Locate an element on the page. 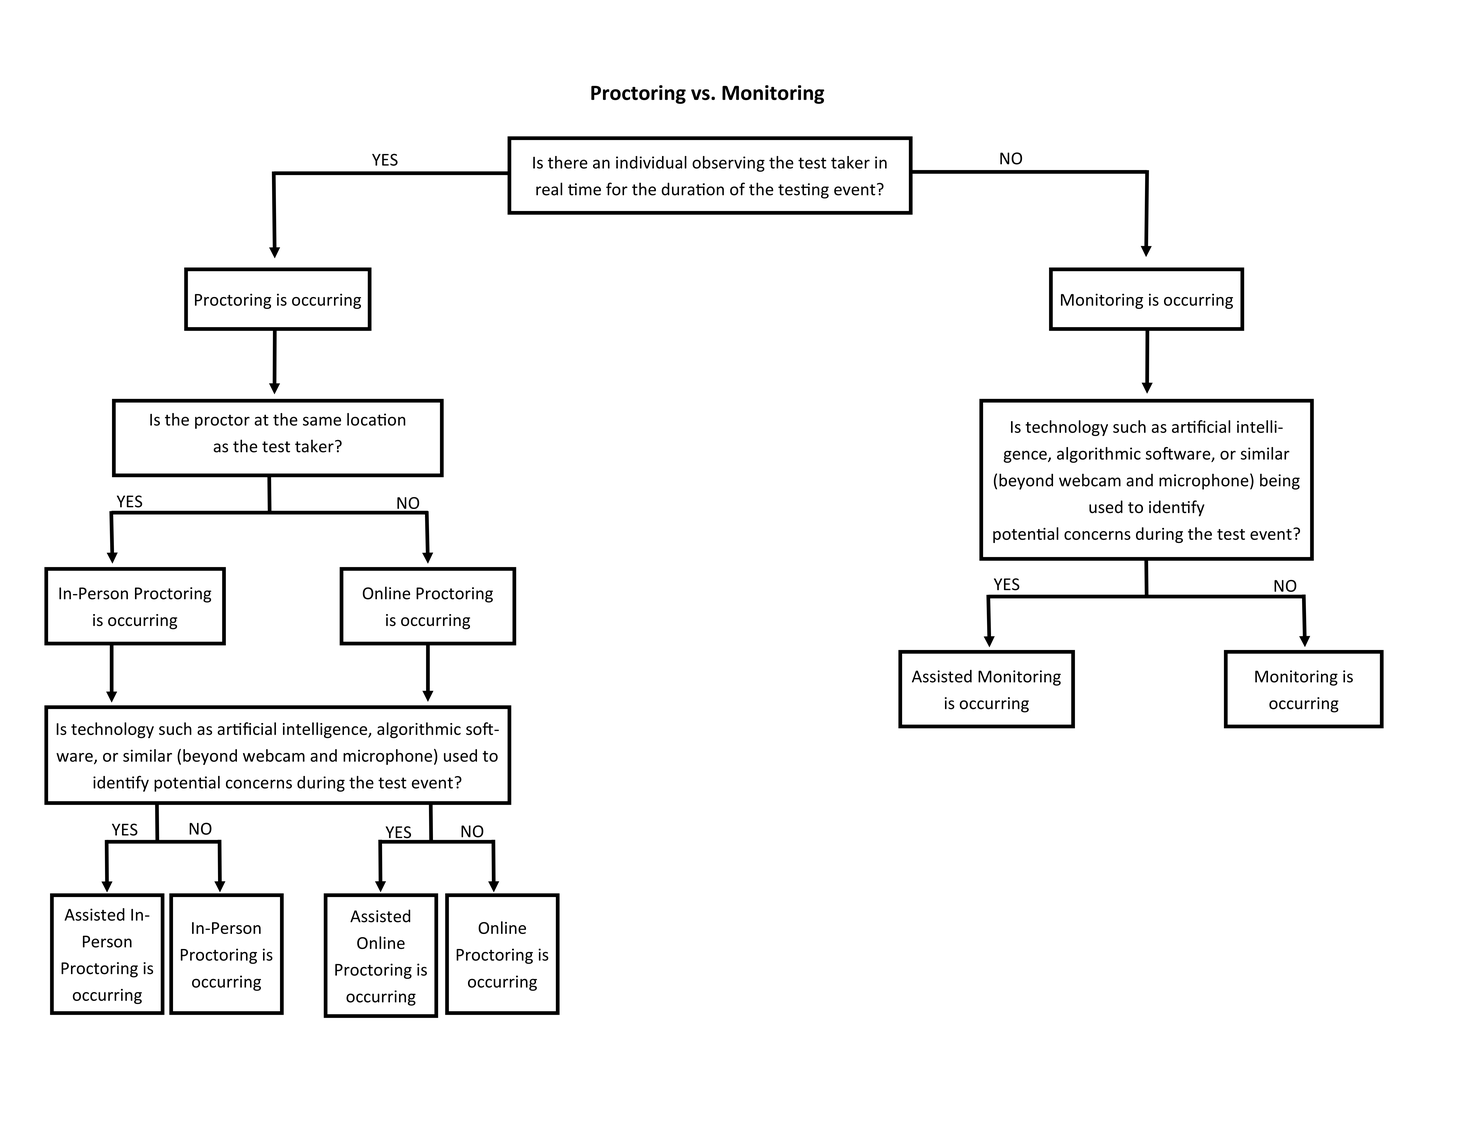 This document has height=1127, width=1459. observing is located at coordinates (728, 164).
